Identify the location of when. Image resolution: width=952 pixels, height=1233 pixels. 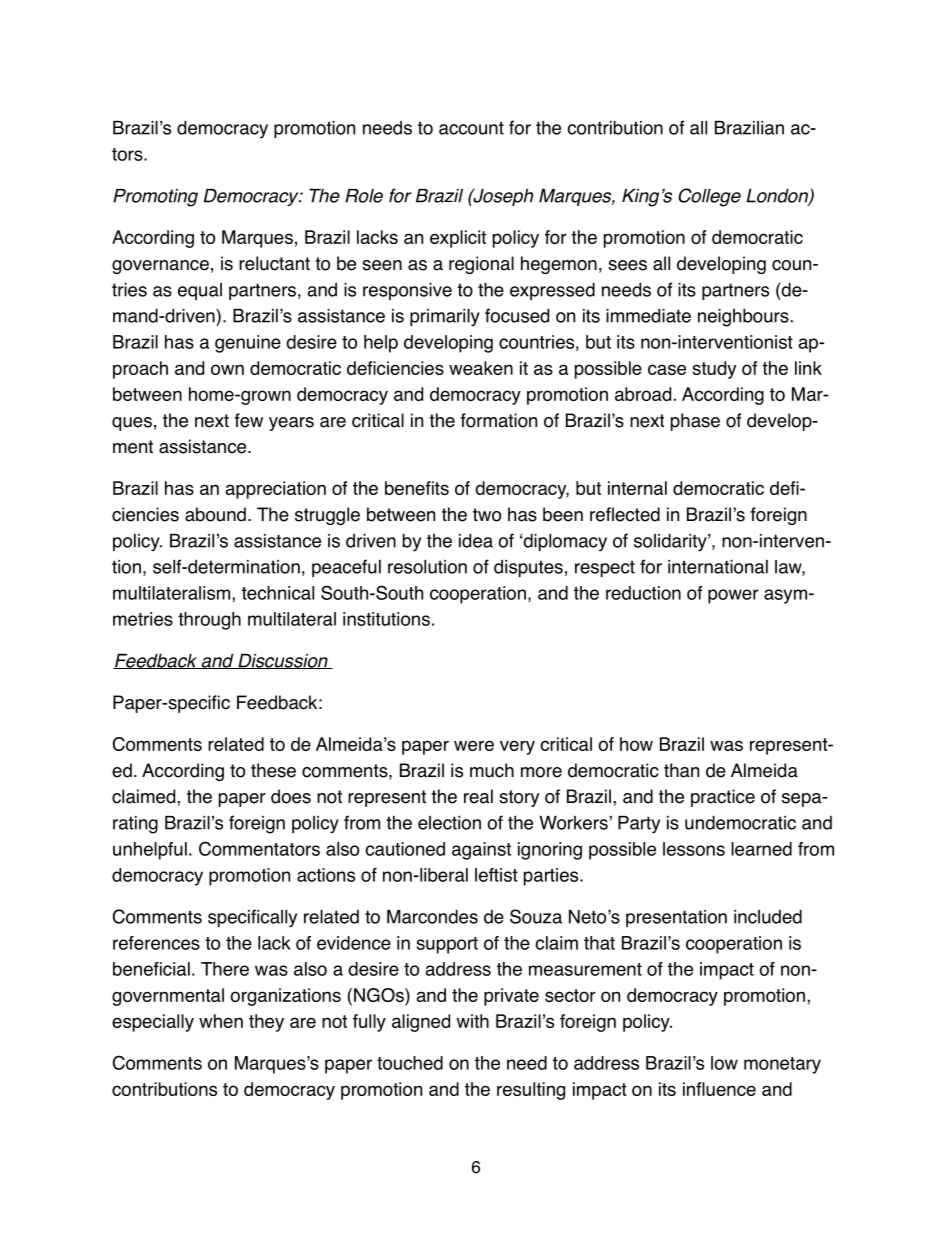
(221, 1021).
